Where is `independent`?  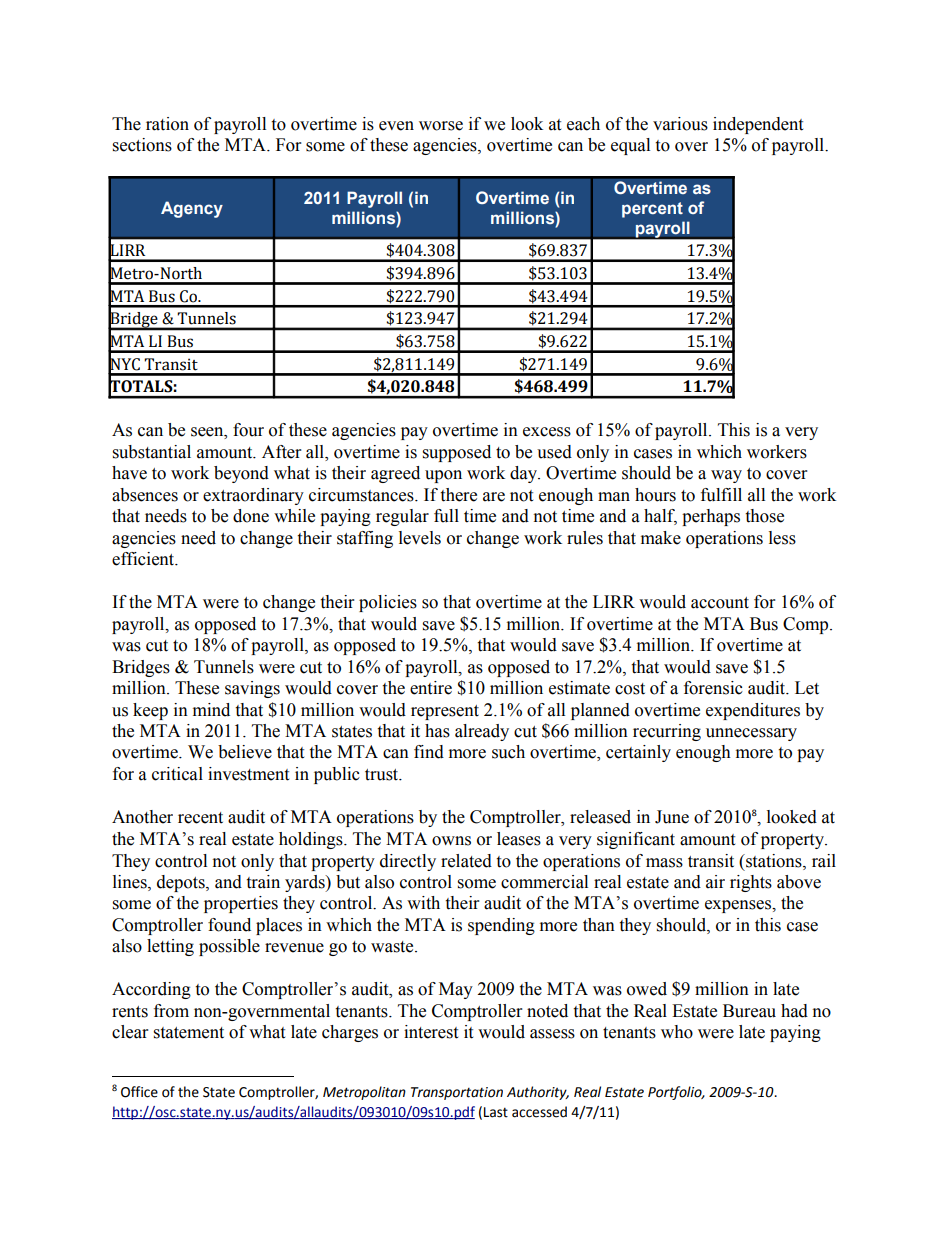 independent is located at coordinates (758, 125).
